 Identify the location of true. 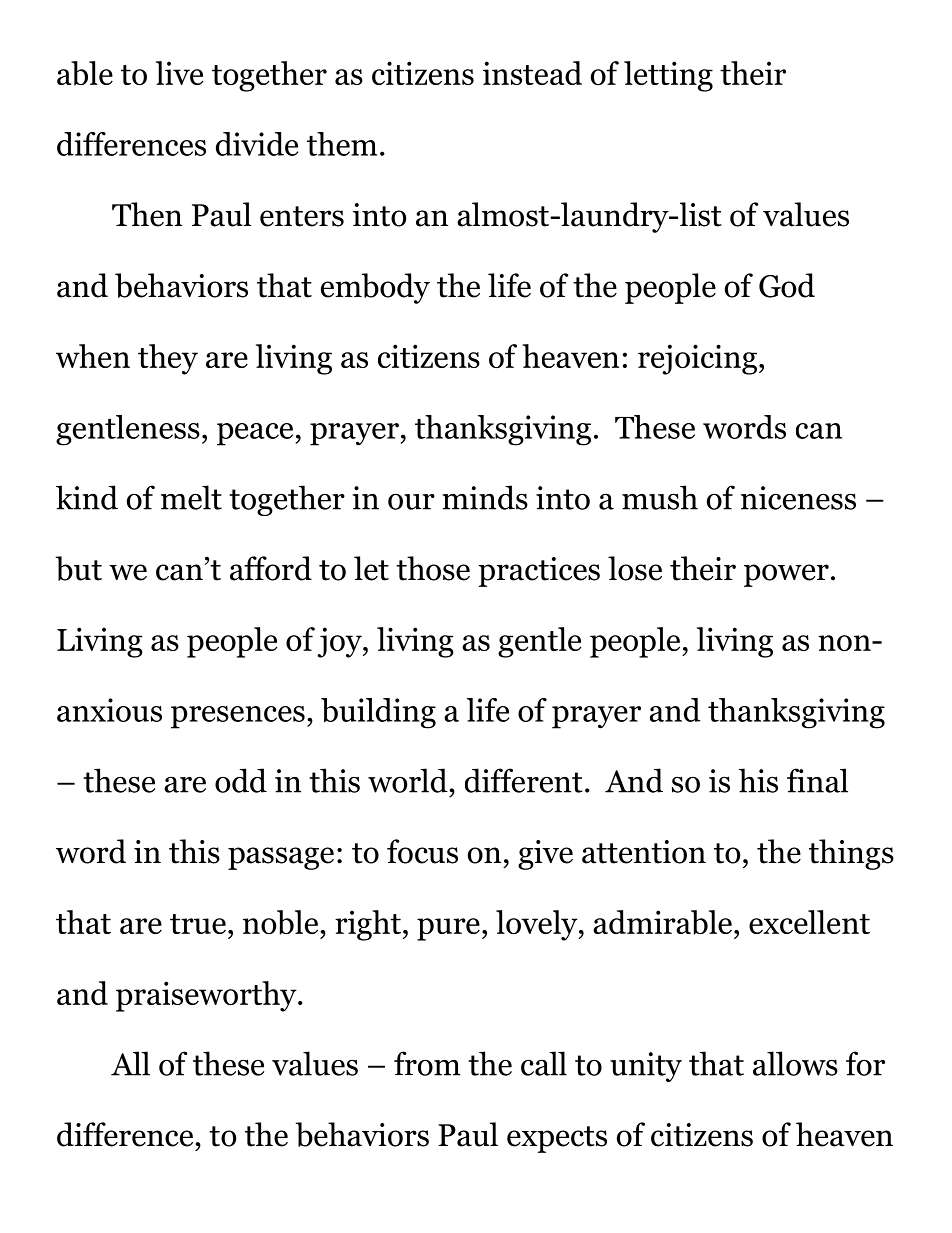
(198, 924).
